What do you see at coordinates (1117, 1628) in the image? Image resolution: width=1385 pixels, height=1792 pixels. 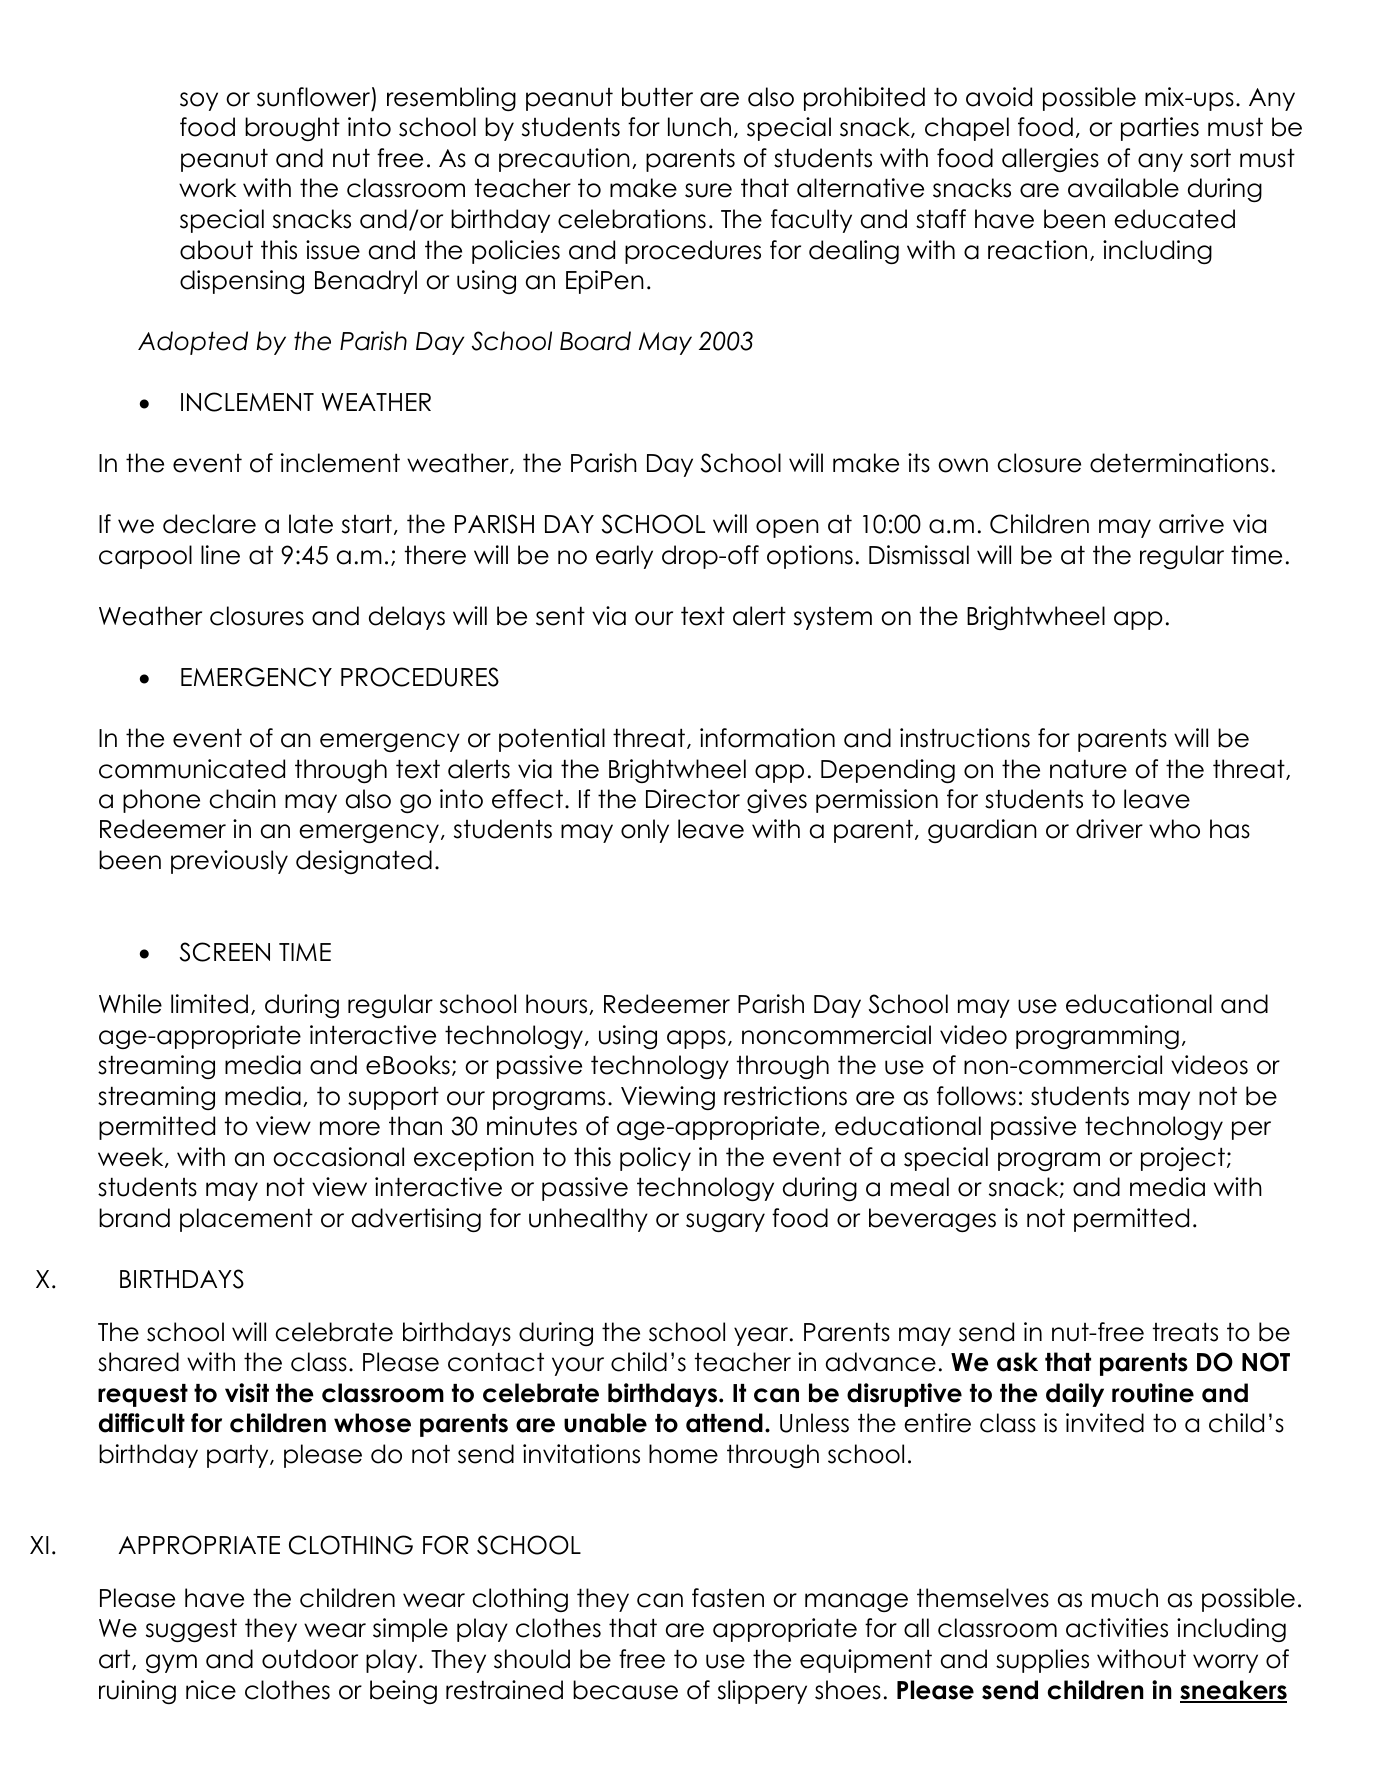 I see `activities` at bounding box center [1117, 1628].
